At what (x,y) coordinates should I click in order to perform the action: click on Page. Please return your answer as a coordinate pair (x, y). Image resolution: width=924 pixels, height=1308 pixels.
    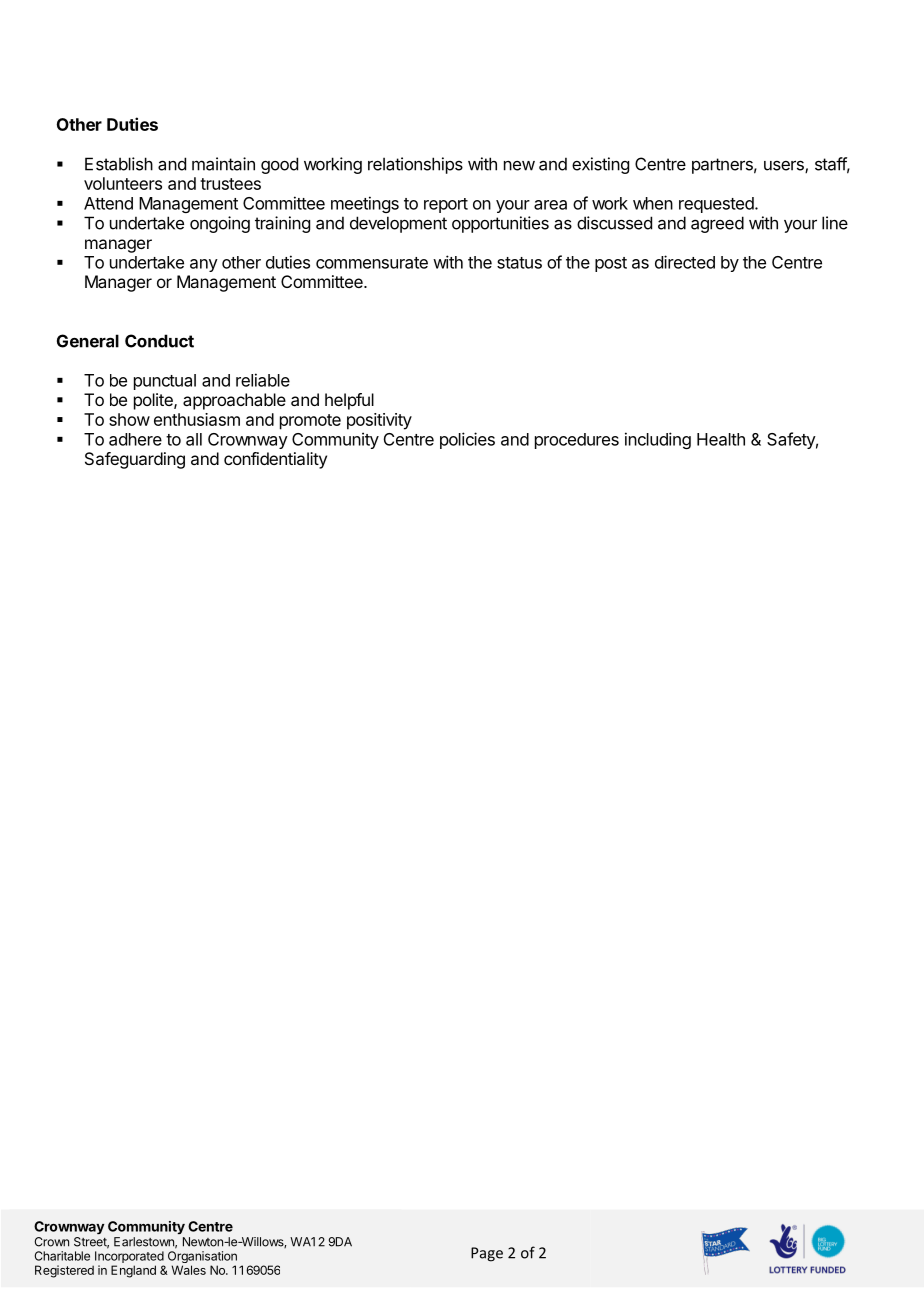
    Looking at the image, I should click on (487, 1254).
